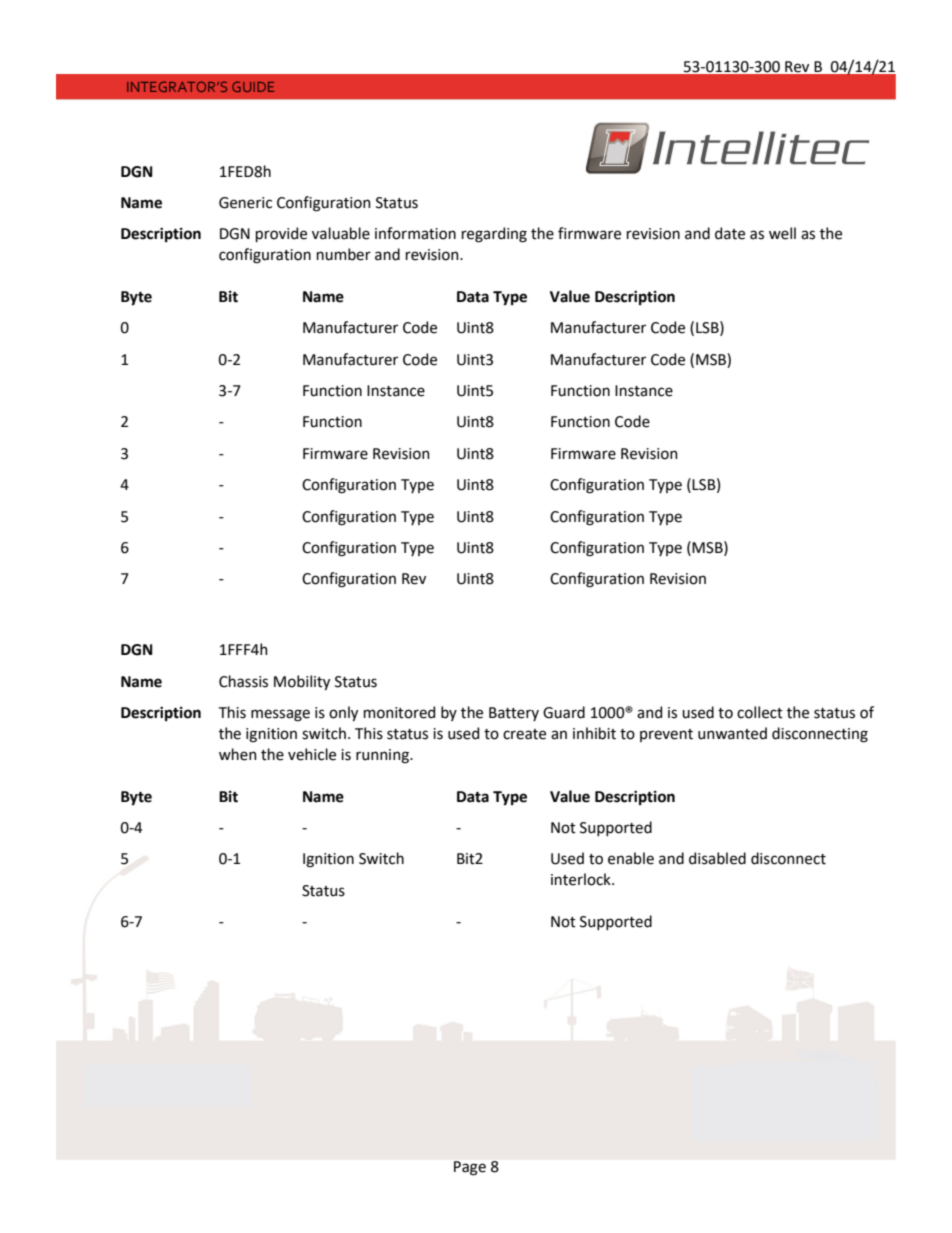 This page has width=952, height=1233. I want to click on date, so click(730, 233).
